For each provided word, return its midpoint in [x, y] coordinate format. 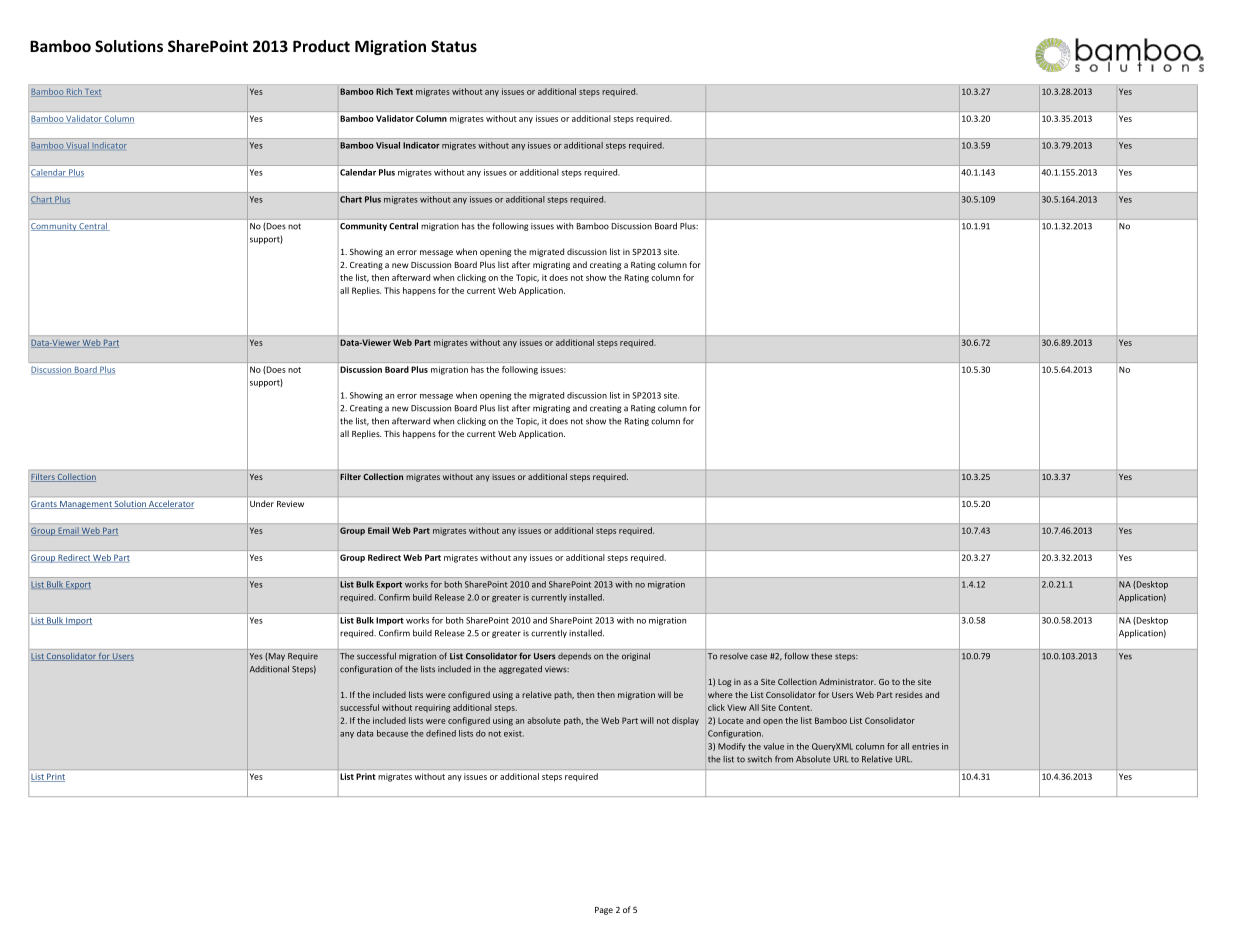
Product [321, 46]
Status [454, 46]
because [392, 733]
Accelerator [170, 504]
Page [604, 911]
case [758, 657]
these [821, 656]
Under [262, 503]
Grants [45, 505]
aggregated [520, 669]
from [784, 759]
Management [86, 505]
